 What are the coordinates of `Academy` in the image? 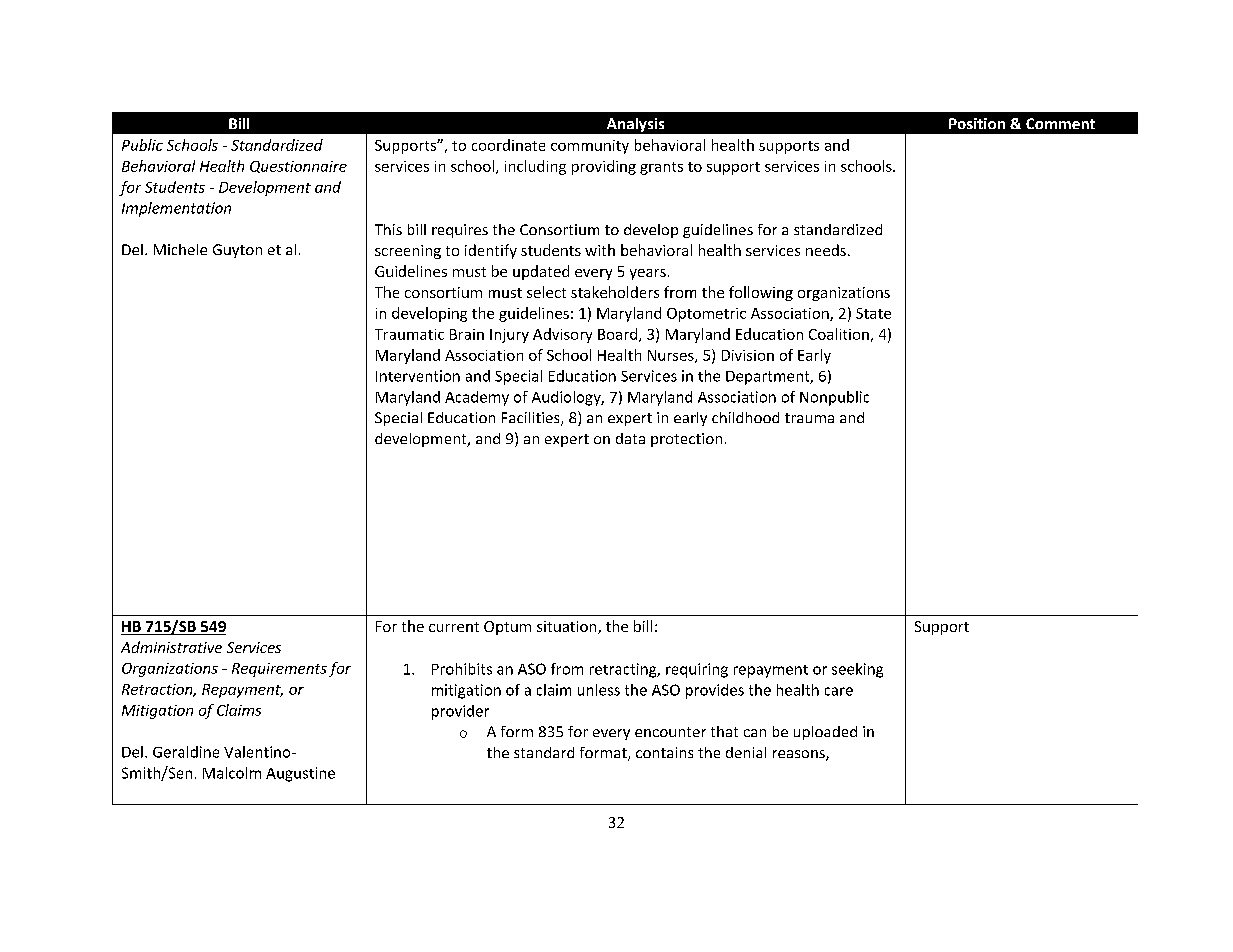 It's located at (477, 398).
